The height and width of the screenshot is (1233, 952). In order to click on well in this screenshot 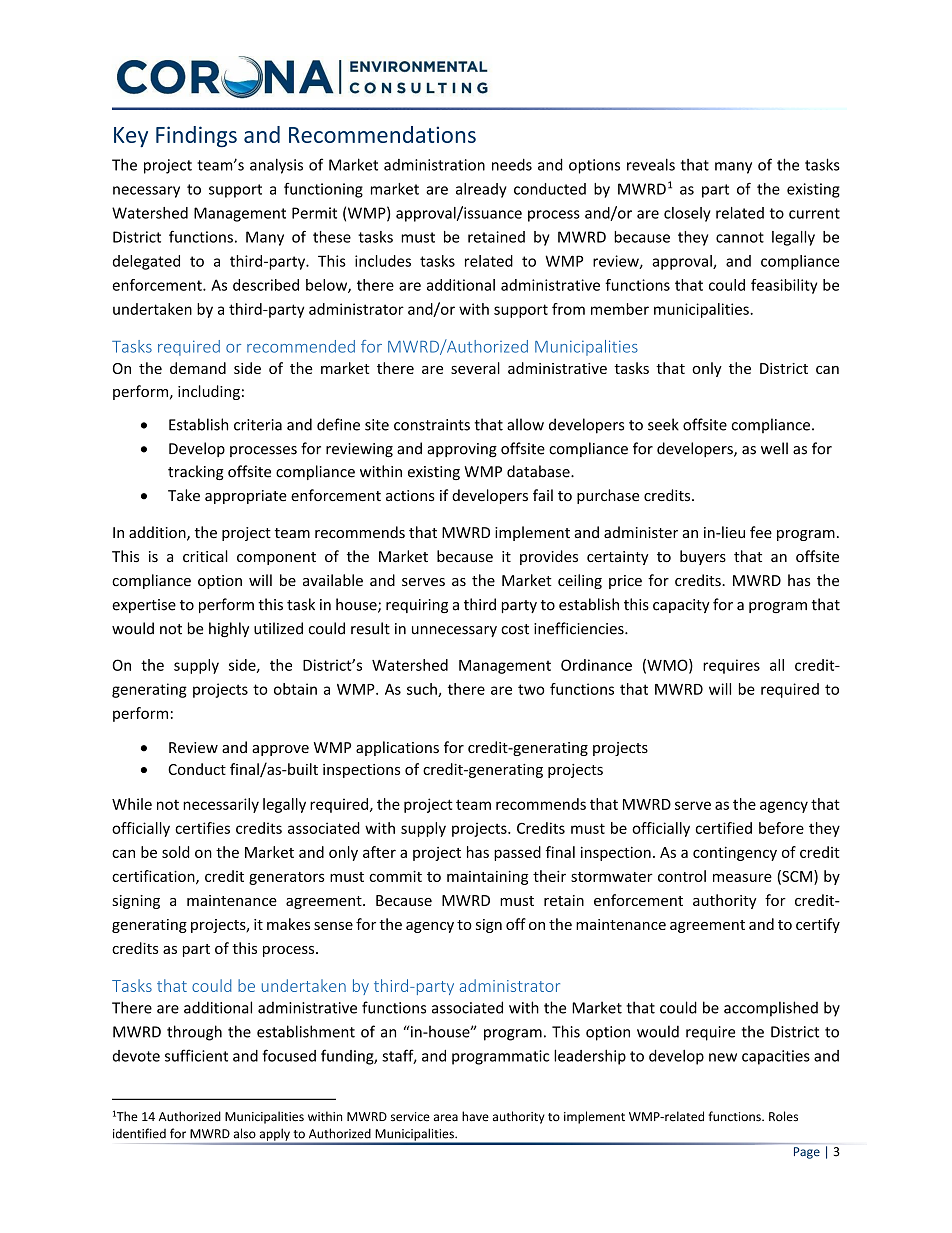, I will do `click(774, 448)`.
